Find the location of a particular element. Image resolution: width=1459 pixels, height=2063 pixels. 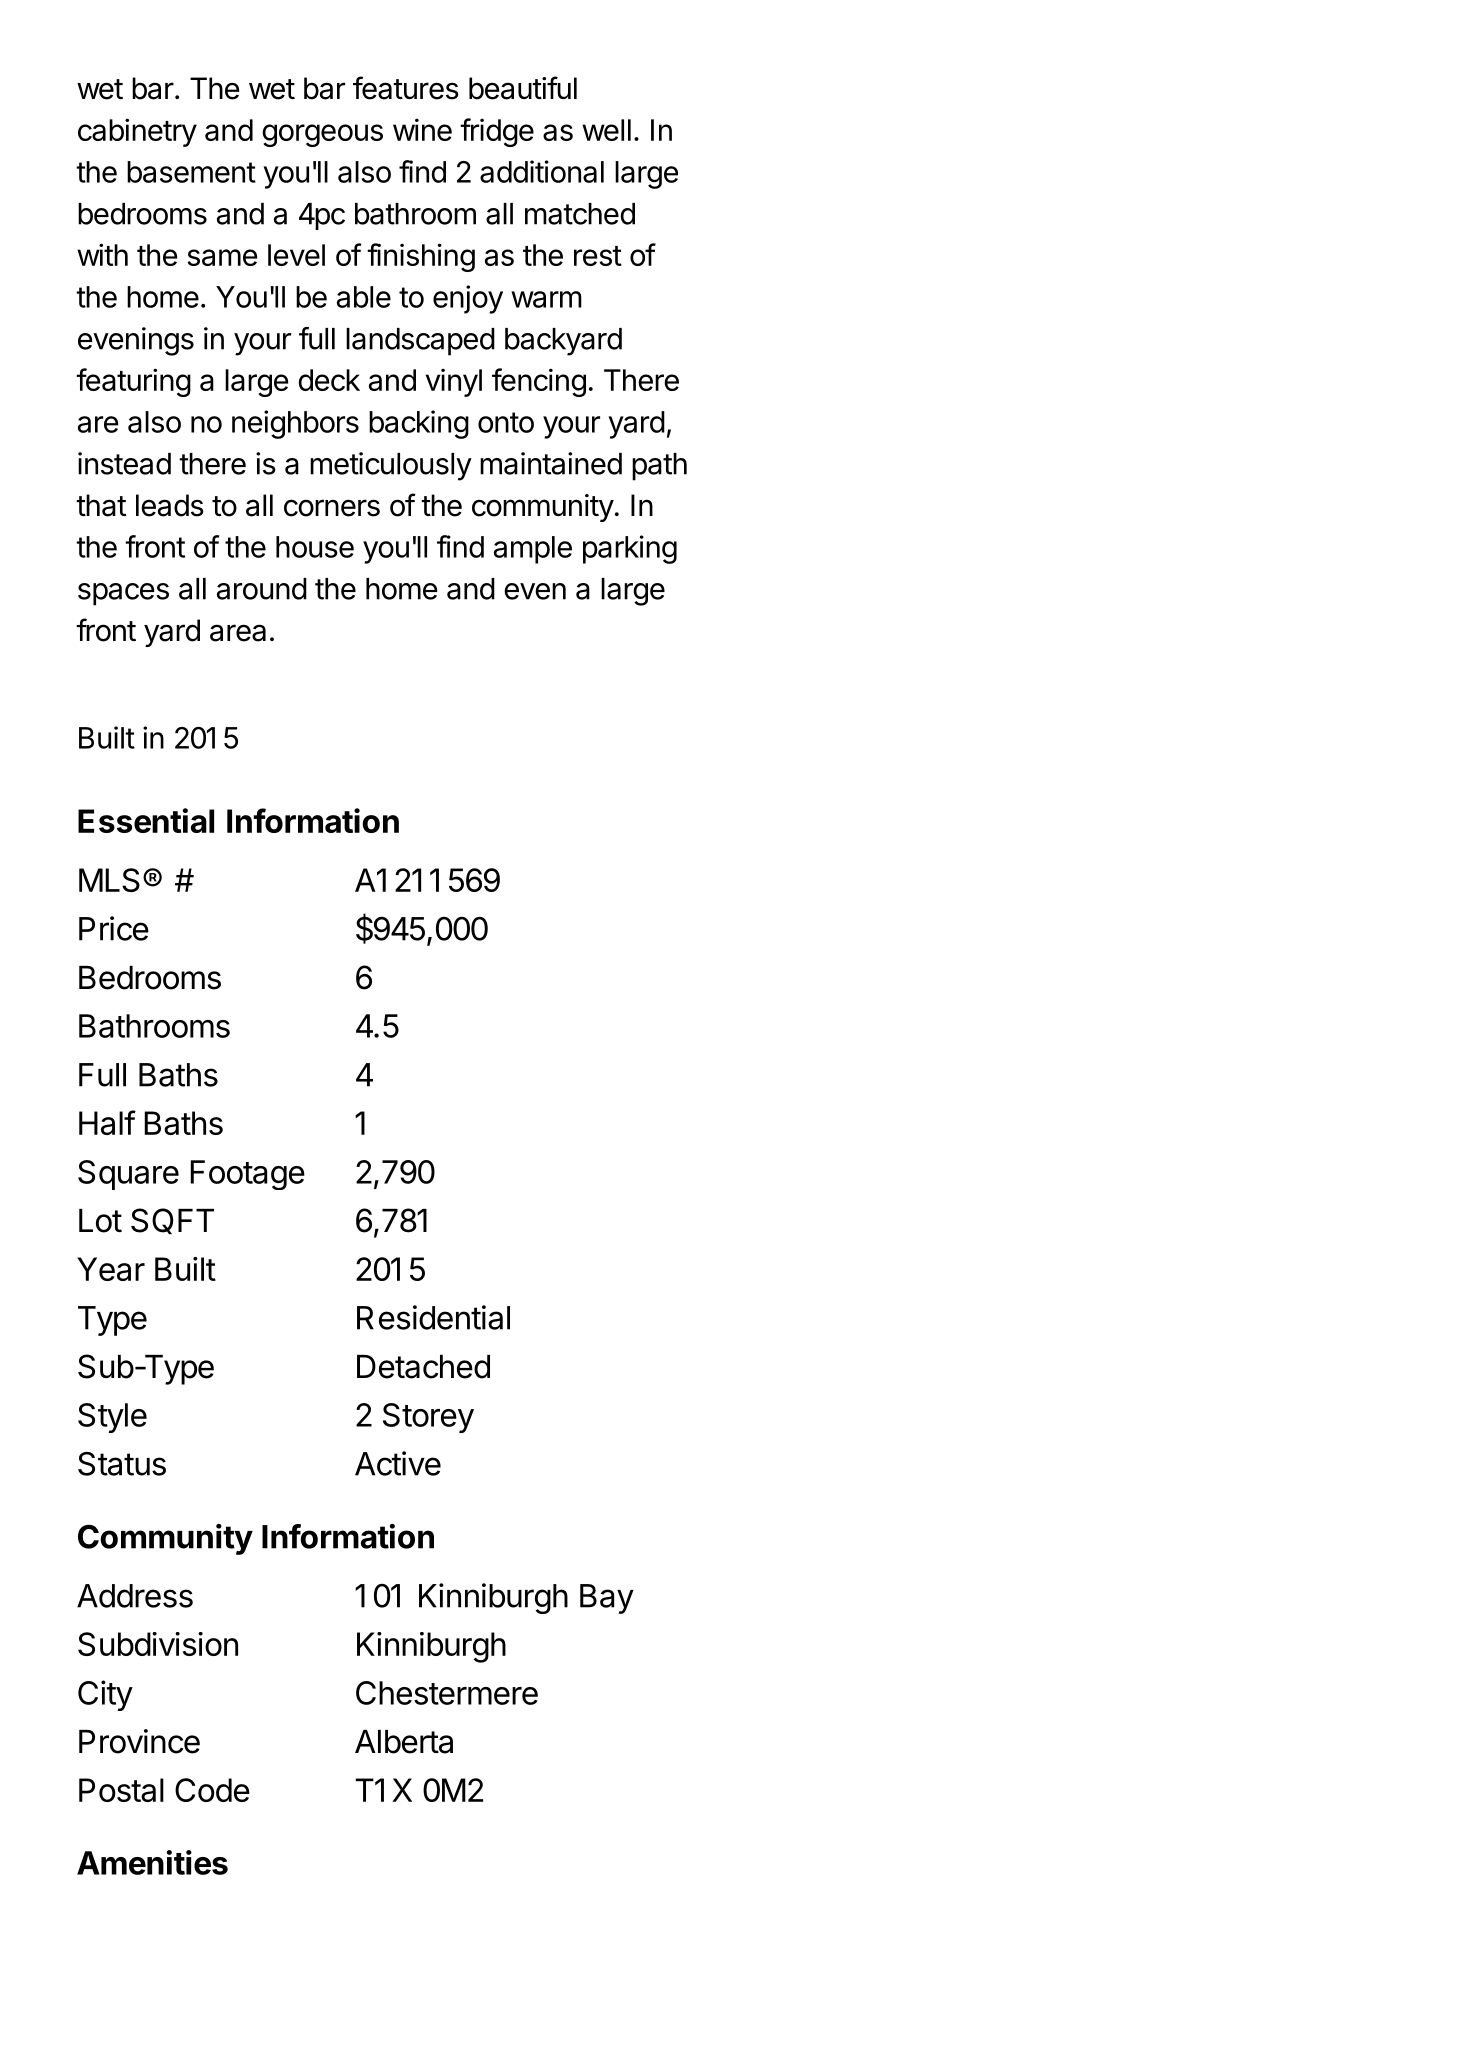

Bay is located at coordinates (607, 1599).
